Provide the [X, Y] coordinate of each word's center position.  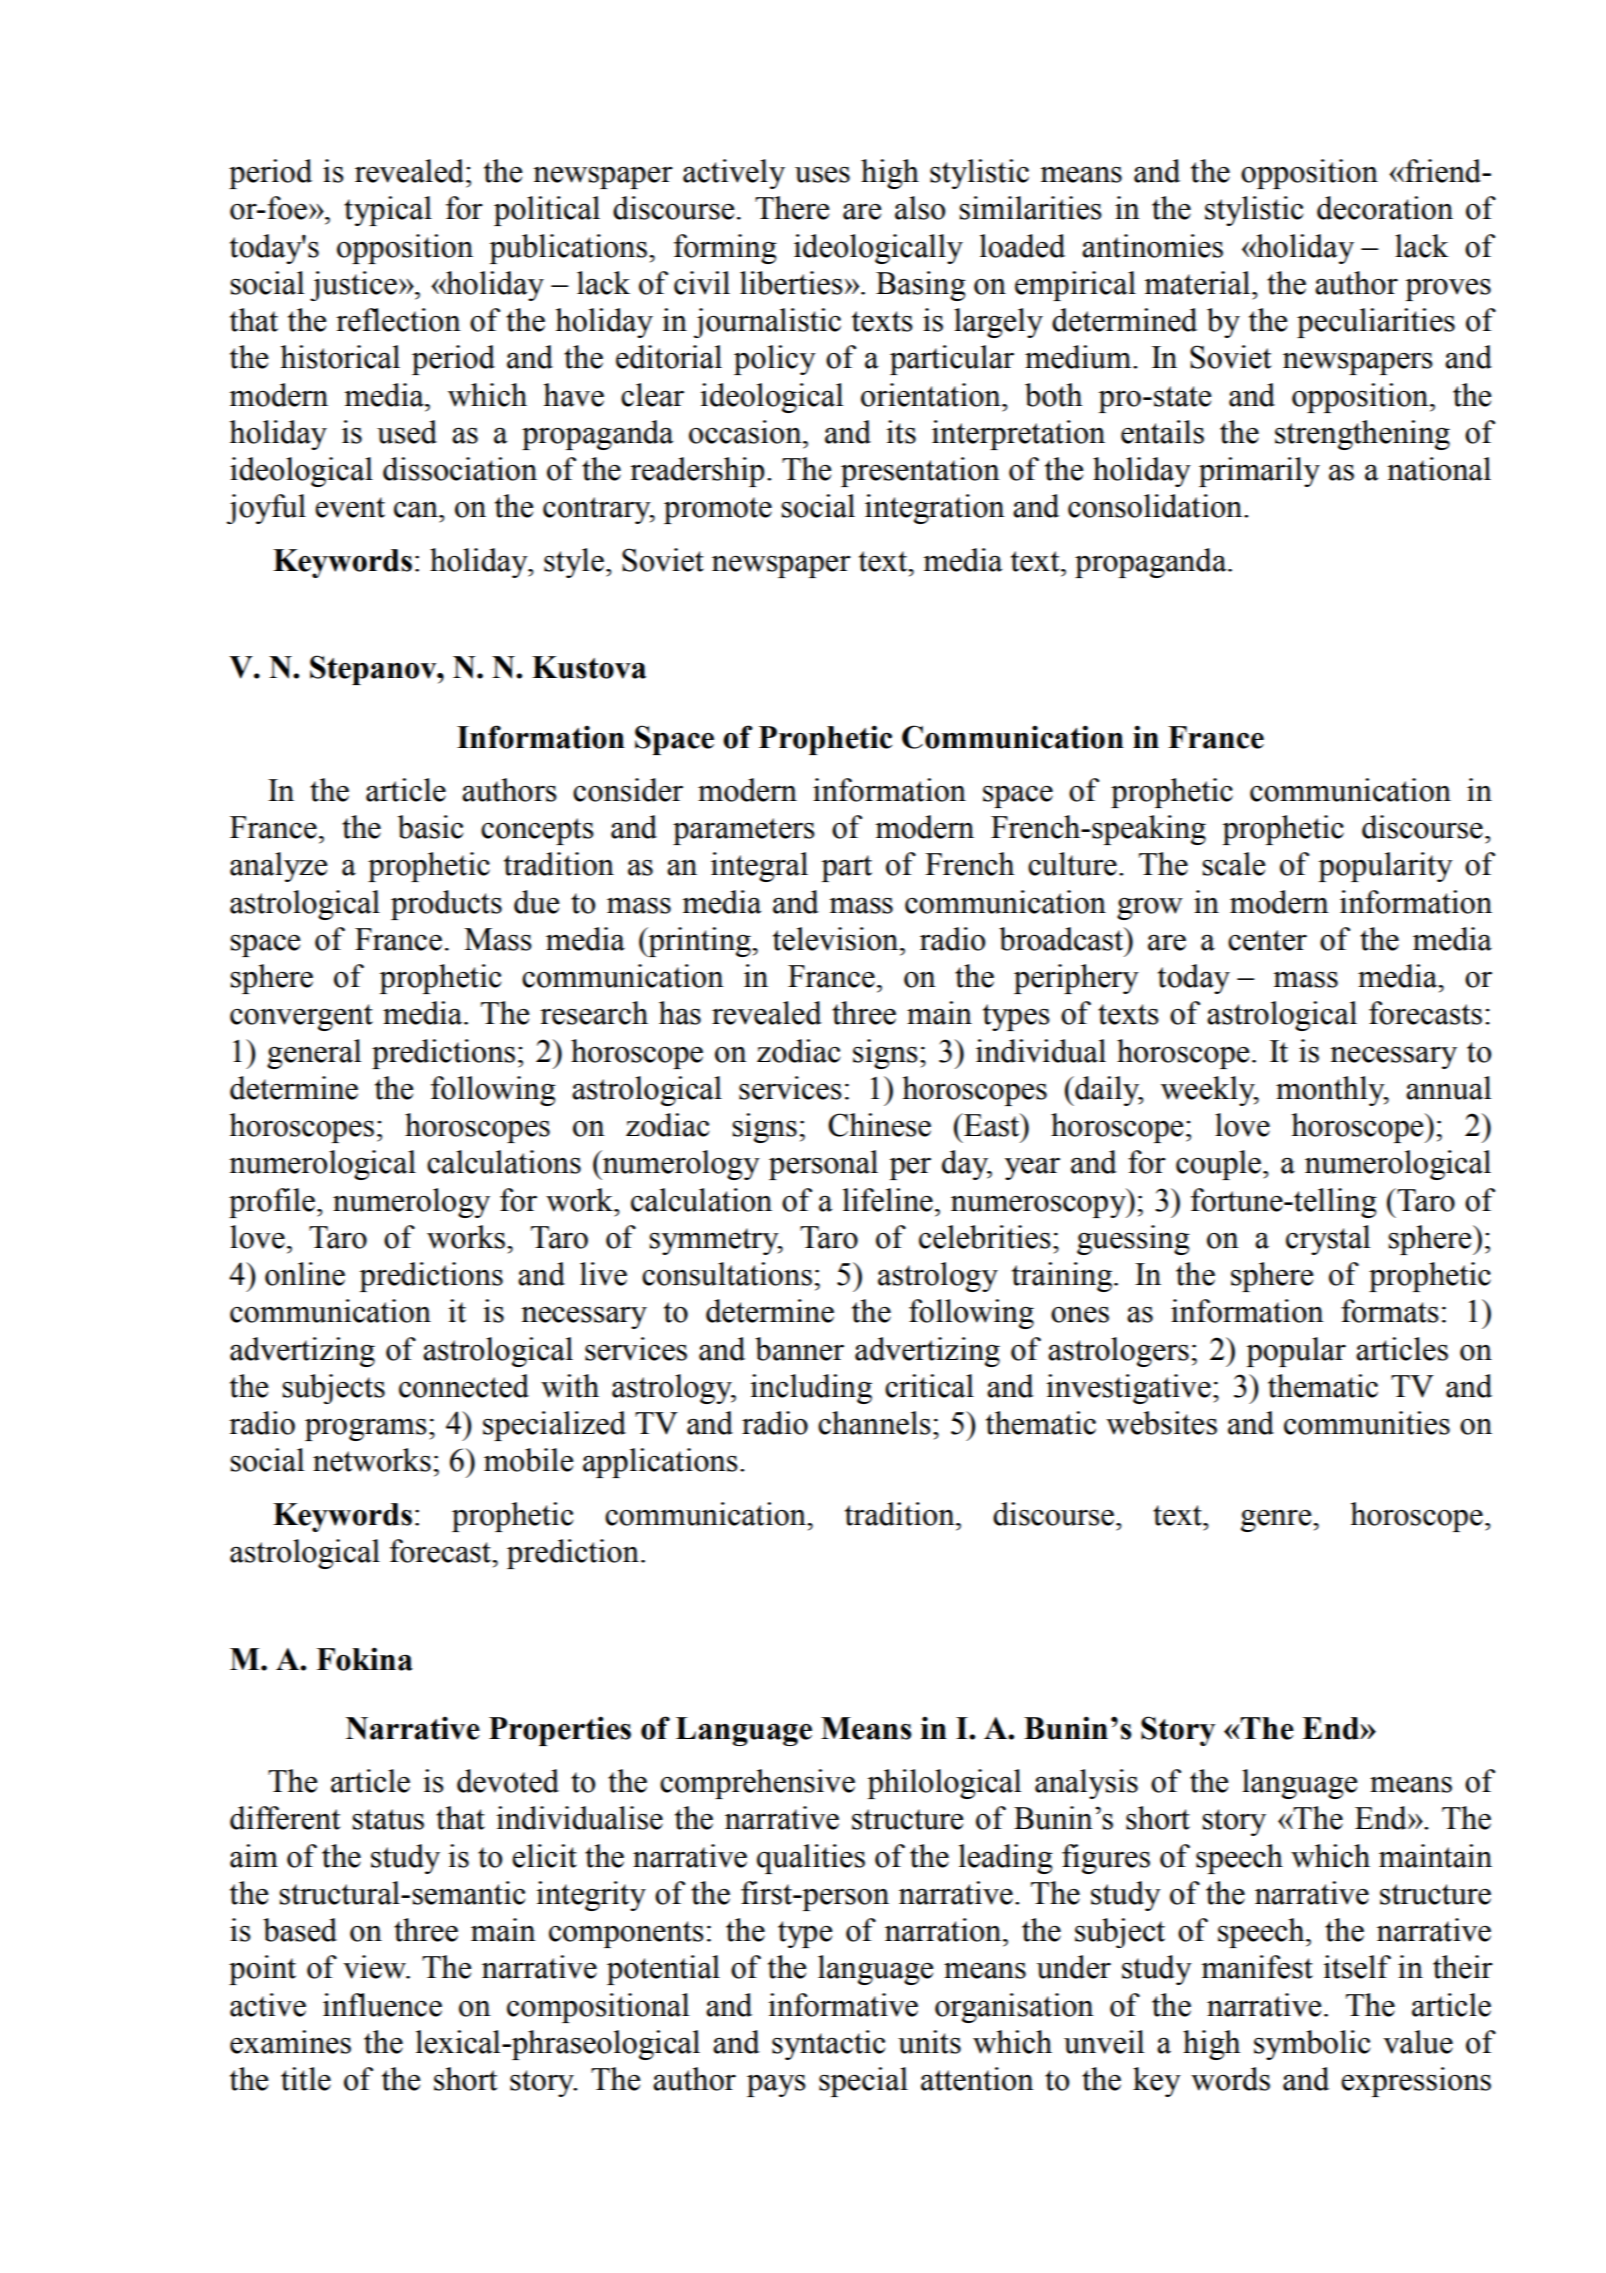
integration [935, 509]
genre [1277, 1521]
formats [1390, 1311]
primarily [1259, 472]
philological [944, 1784]
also [920, 208]
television [837, 939]
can [417, 509]
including [811, 1389]
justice [353, 286]
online [305, 1274]
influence [382, 2005]
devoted [508, 1781]
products [446, 905]
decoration [1385, 208]
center [1267, 940]
